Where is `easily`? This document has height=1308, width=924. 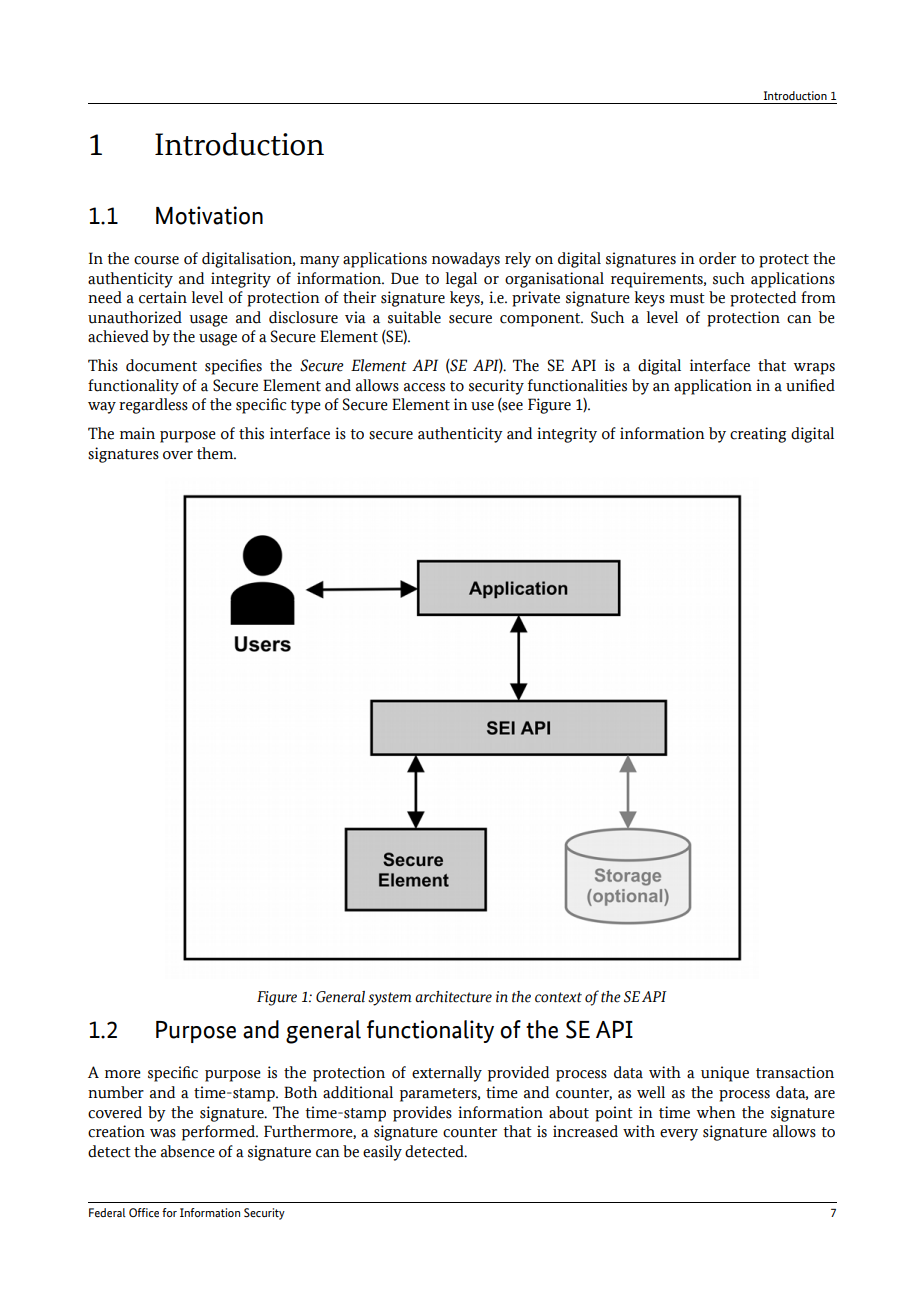 easily is located at coordinates (382, 1153).
